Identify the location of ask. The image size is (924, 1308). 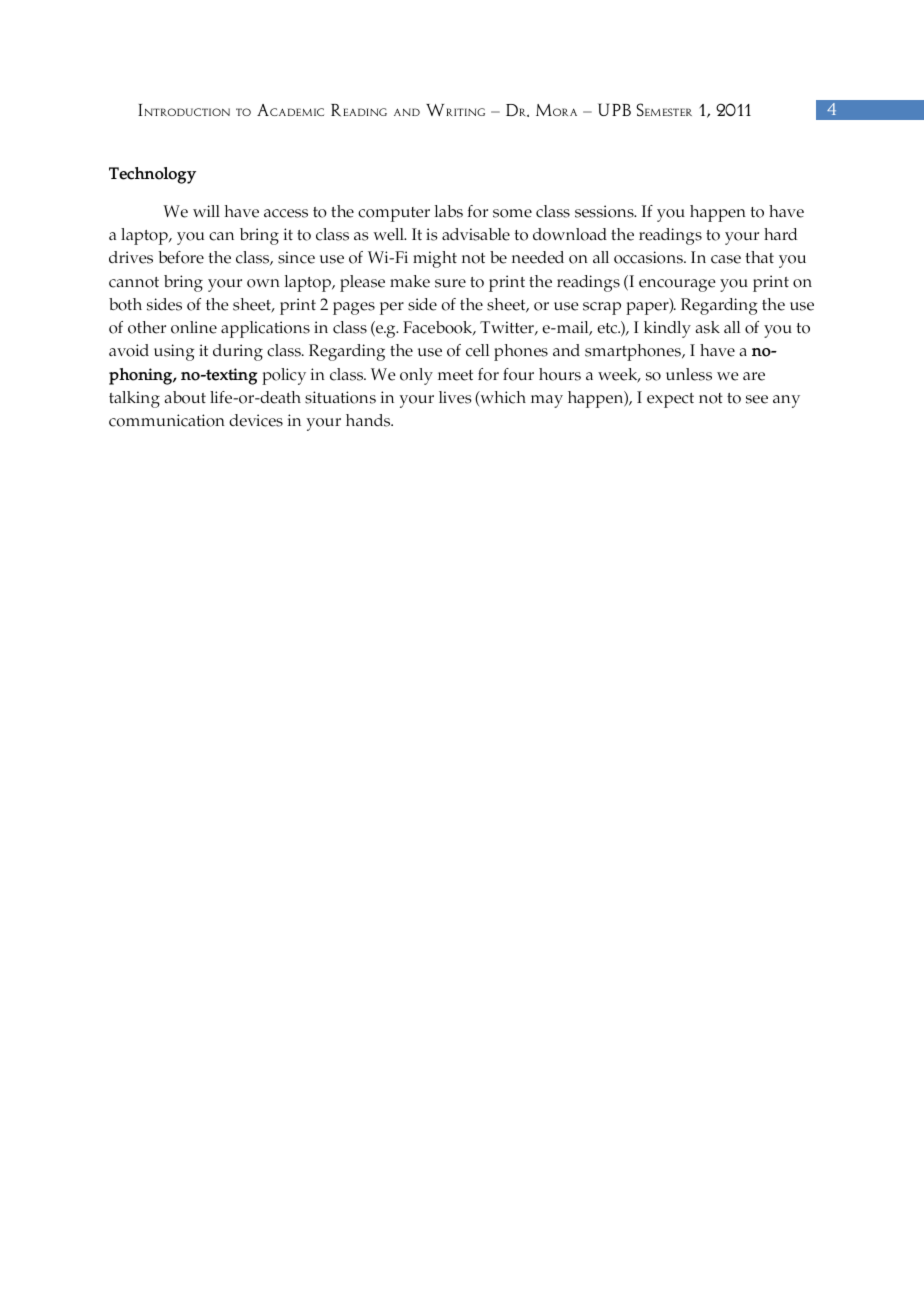
(708, 327).
